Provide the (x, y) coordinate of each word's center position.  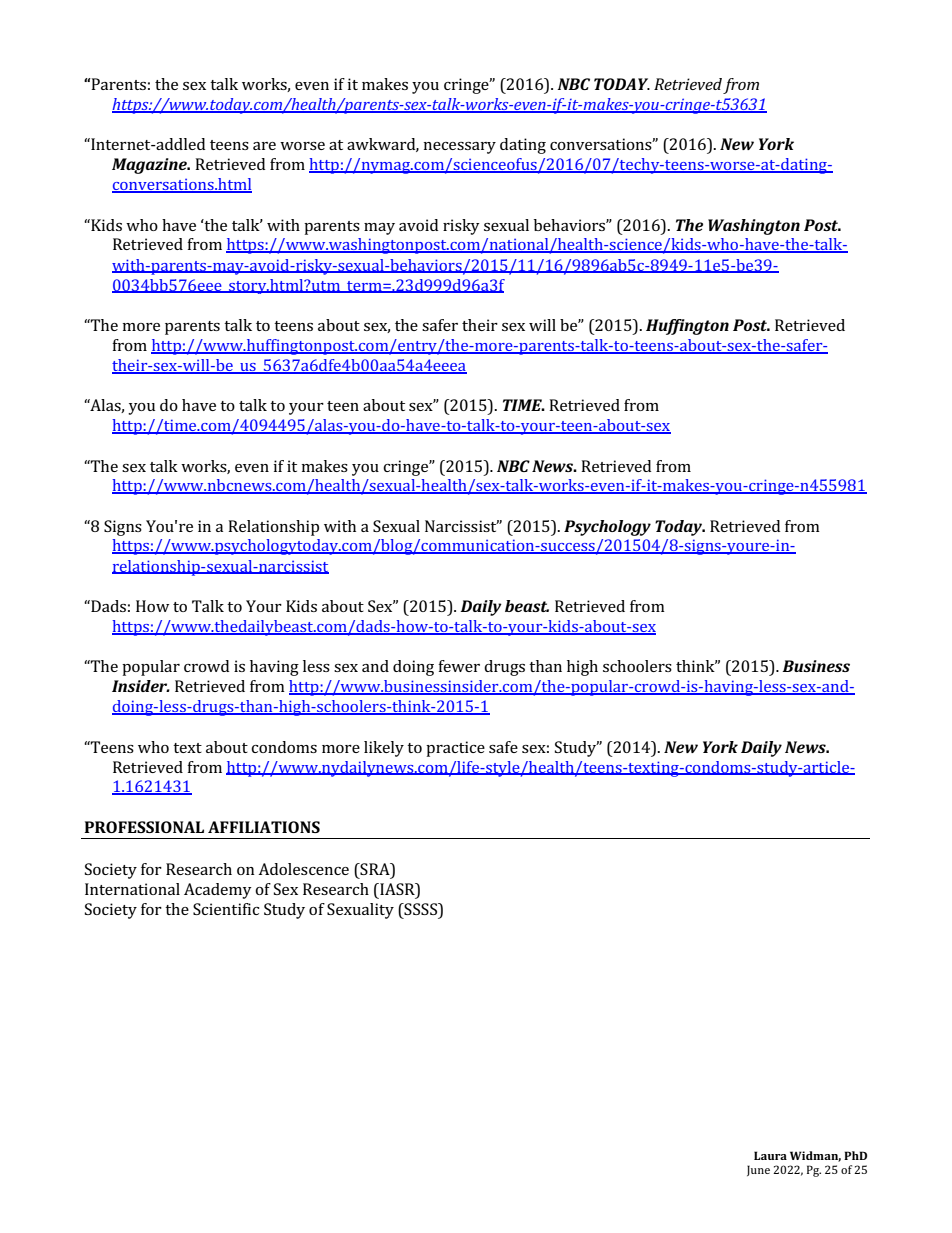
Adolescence (303, 869)
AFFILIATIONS (264, 827)
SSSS (421, 910)
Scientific (226, 909)
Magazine (150, 166)
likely (384, 749)
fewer (459, 666)
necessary (460, 148)
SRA (375, 870)
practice (455, 749)
